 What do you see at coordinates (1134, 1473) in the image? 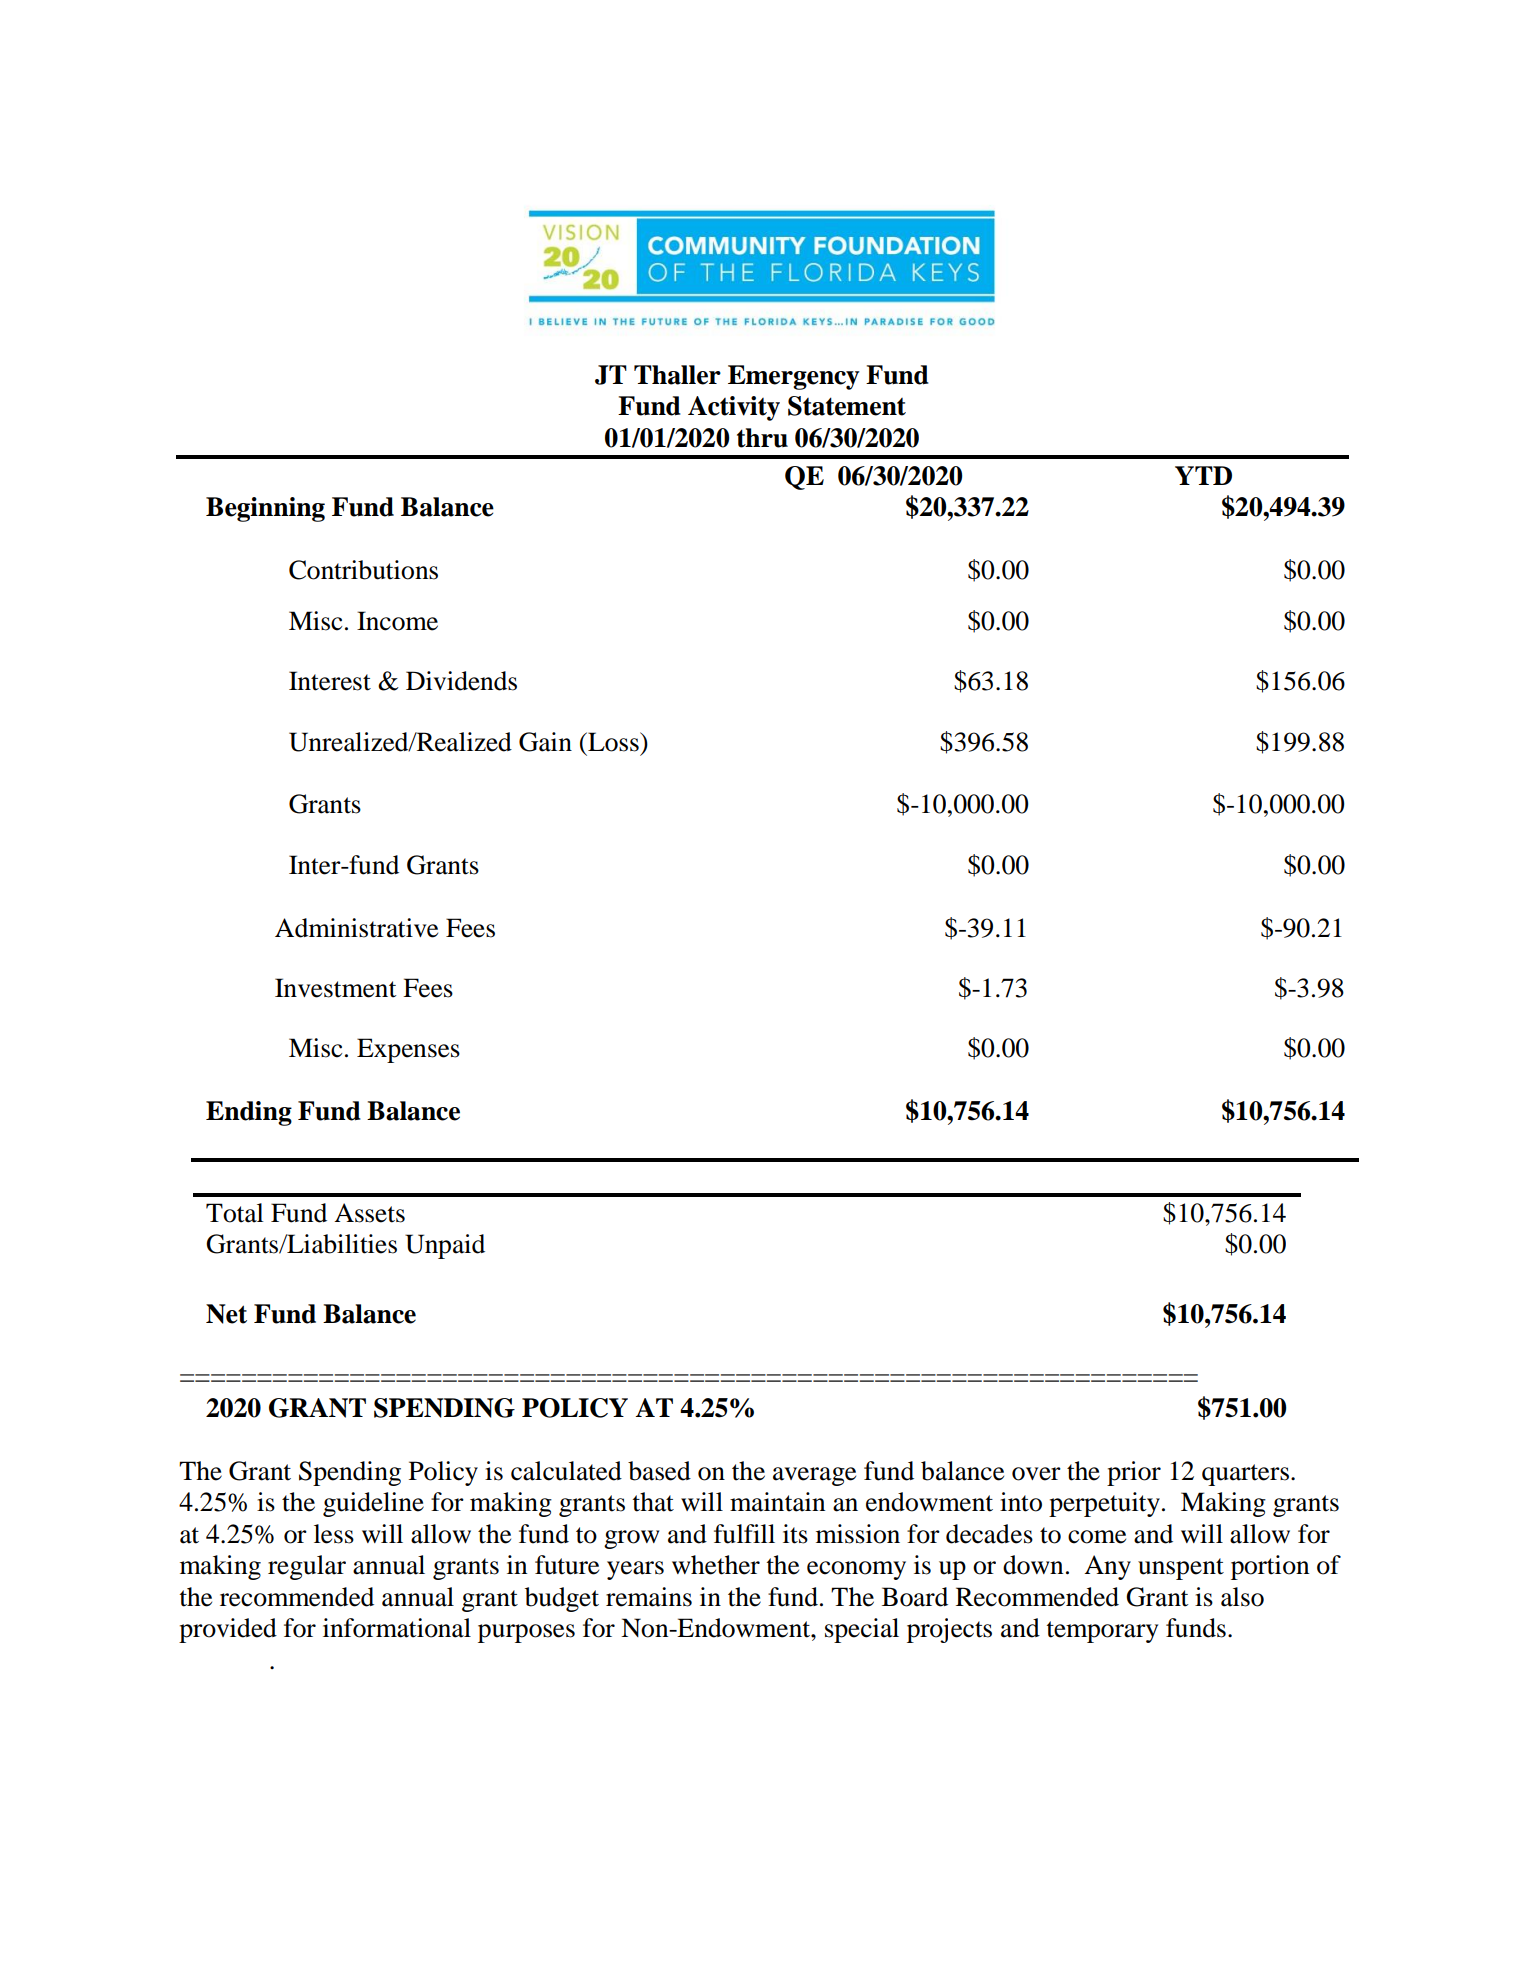
I see `prior` at bounding box center [1134, 1473].
